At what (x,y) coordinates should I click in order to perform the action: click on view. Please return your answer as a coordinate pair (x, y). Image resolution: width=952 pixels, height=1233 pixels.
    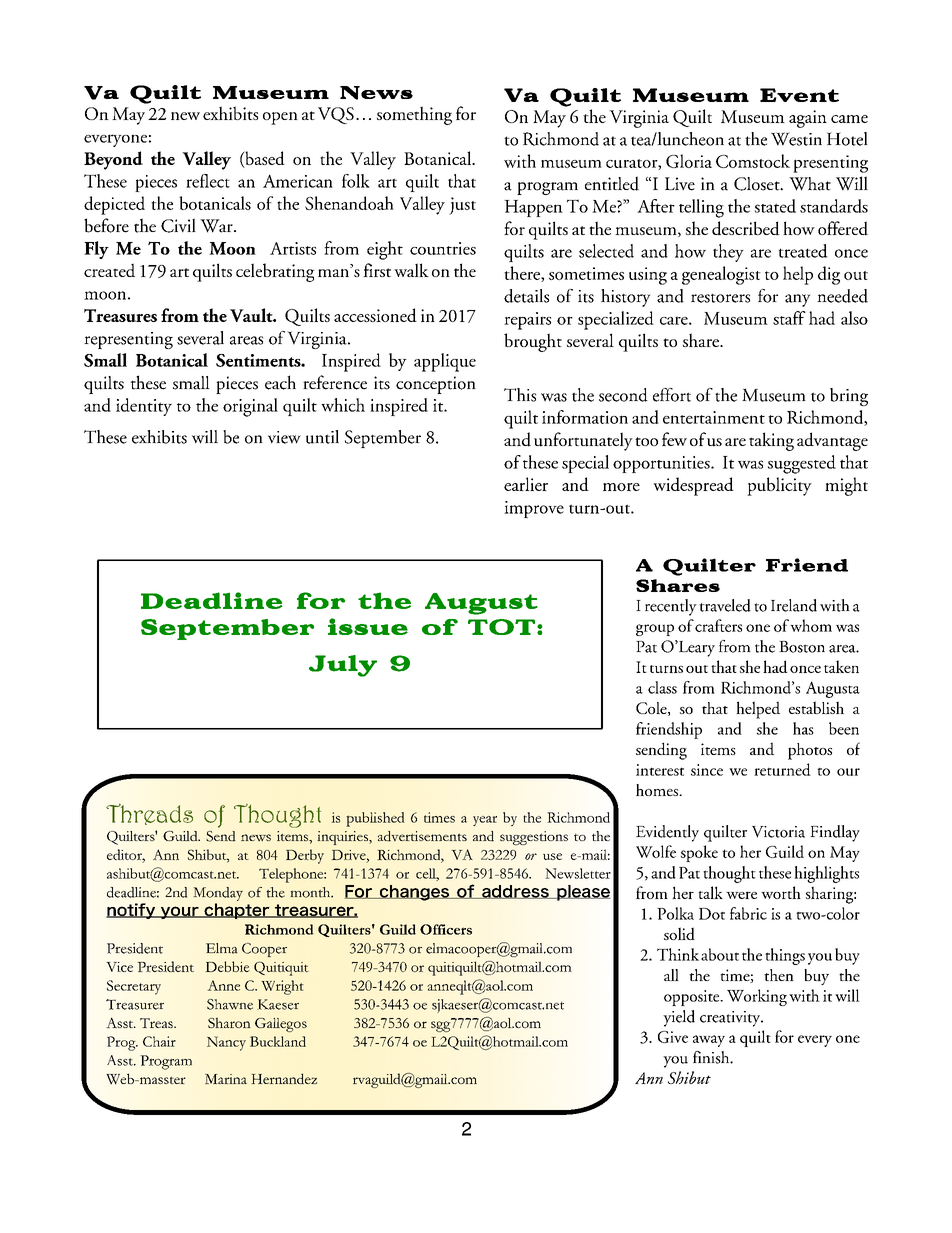
    Looking at the image, I should click on (284, 437).
